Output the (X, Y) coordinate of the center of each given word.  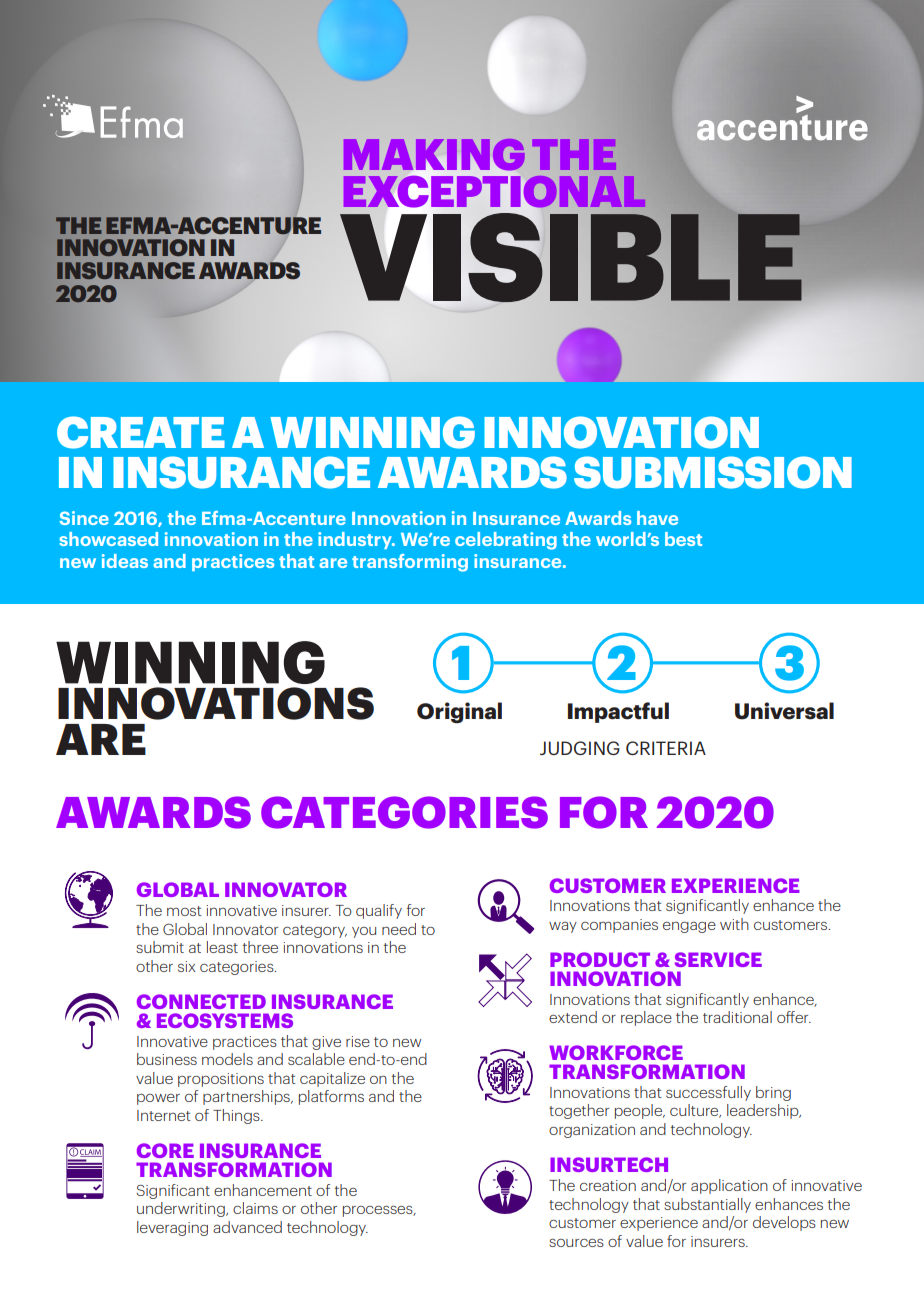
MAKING (434, 154)
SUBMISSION (713, 472)
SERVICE (718, 959)
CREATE (141, 432)
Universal (784, 711)
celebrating (506, 541)
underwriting (182, 1209)
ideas (125, 561)
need (399, 929)
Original (459, 713)
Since (84, 518)
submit (160, 947)
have (657, 518)
